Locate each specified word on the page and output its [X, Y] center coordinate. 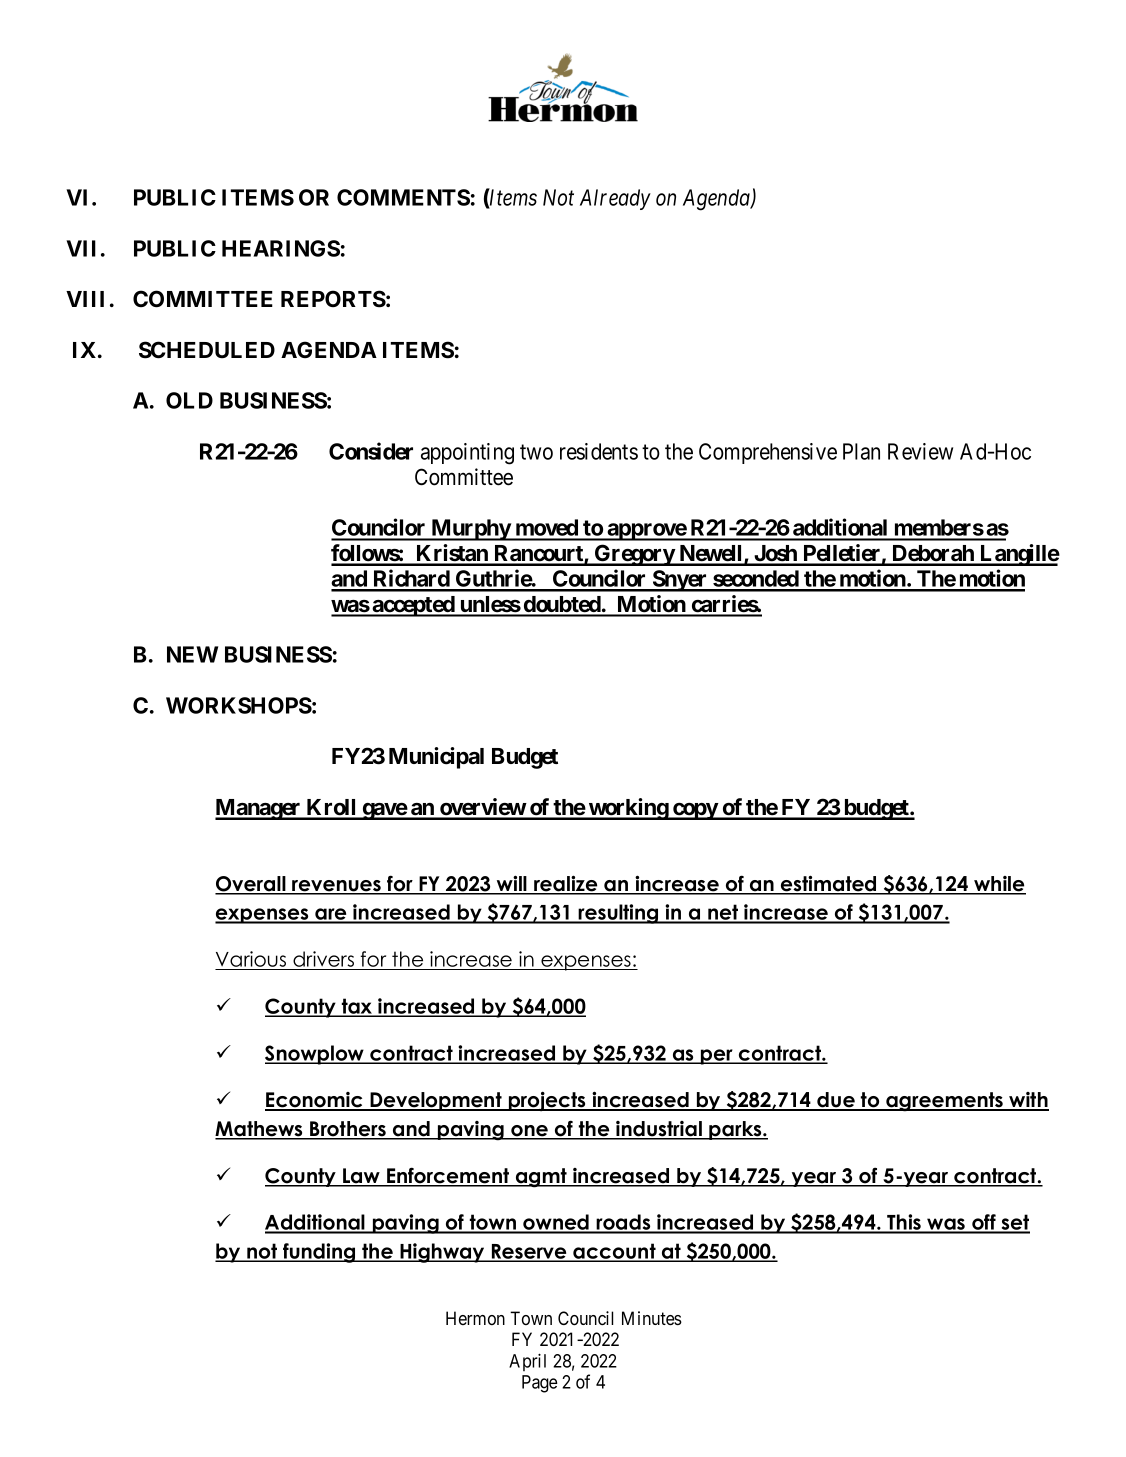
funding [319, 1253]
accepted [413, 606]
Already [615, 199]
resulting [618, 914]
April [527, 1362]
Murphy [470, 530]
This [904, 1223]
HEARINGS [281, 248]
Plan [861, 451]
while [999, 885]
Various [252, 960]
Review [920, 451]
